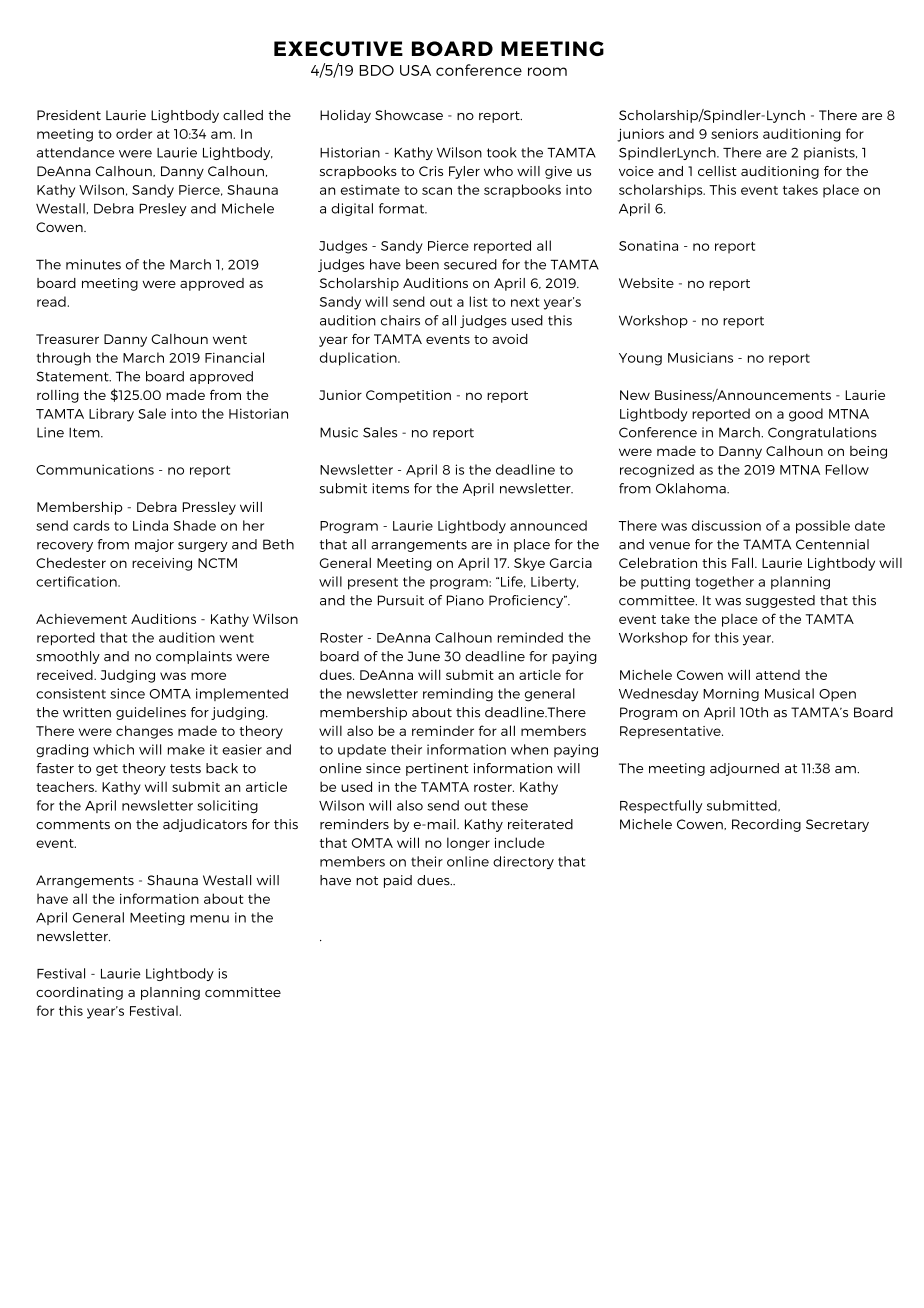 This page has width=924, height=1308. I want to click on discussion, so click(726, 525).
